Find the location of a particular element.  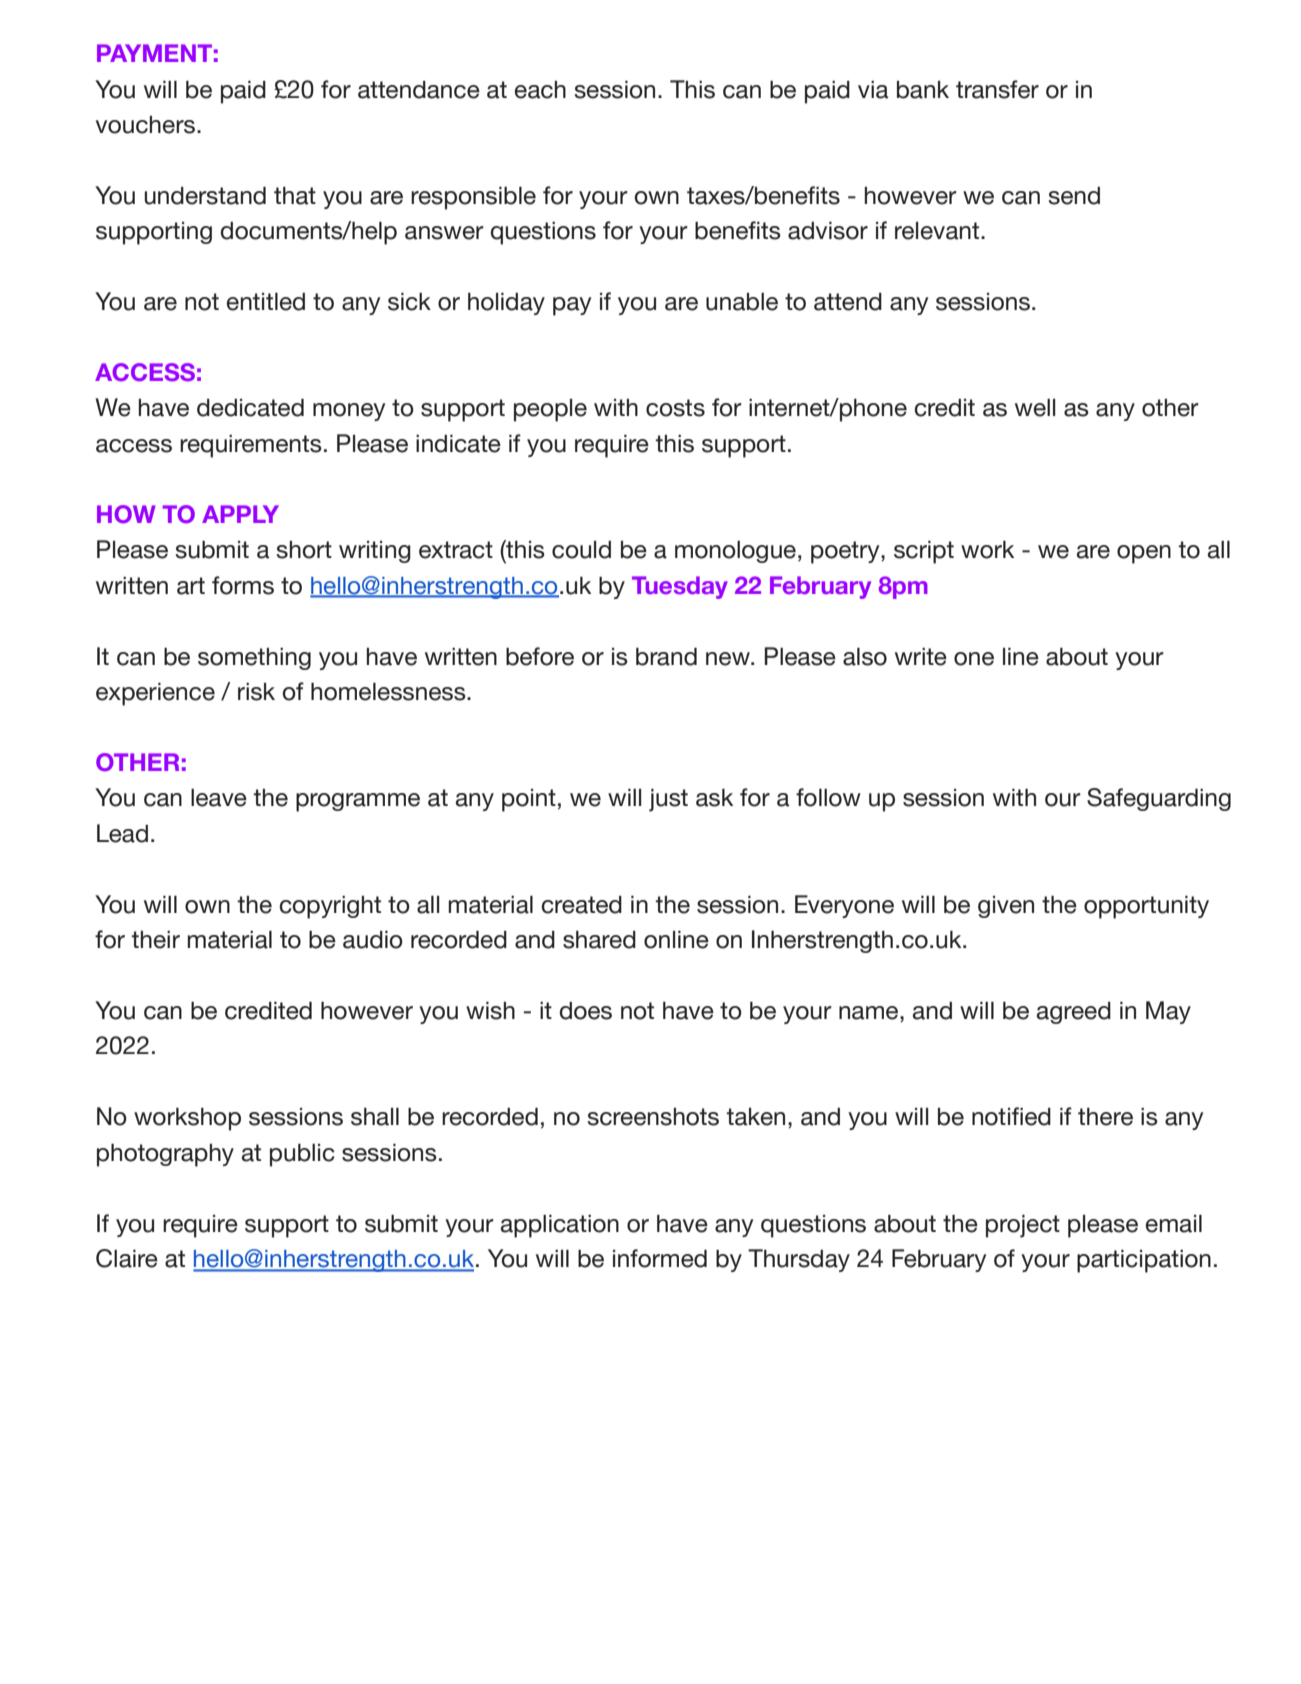

each is located at coordinates (540, 90).
